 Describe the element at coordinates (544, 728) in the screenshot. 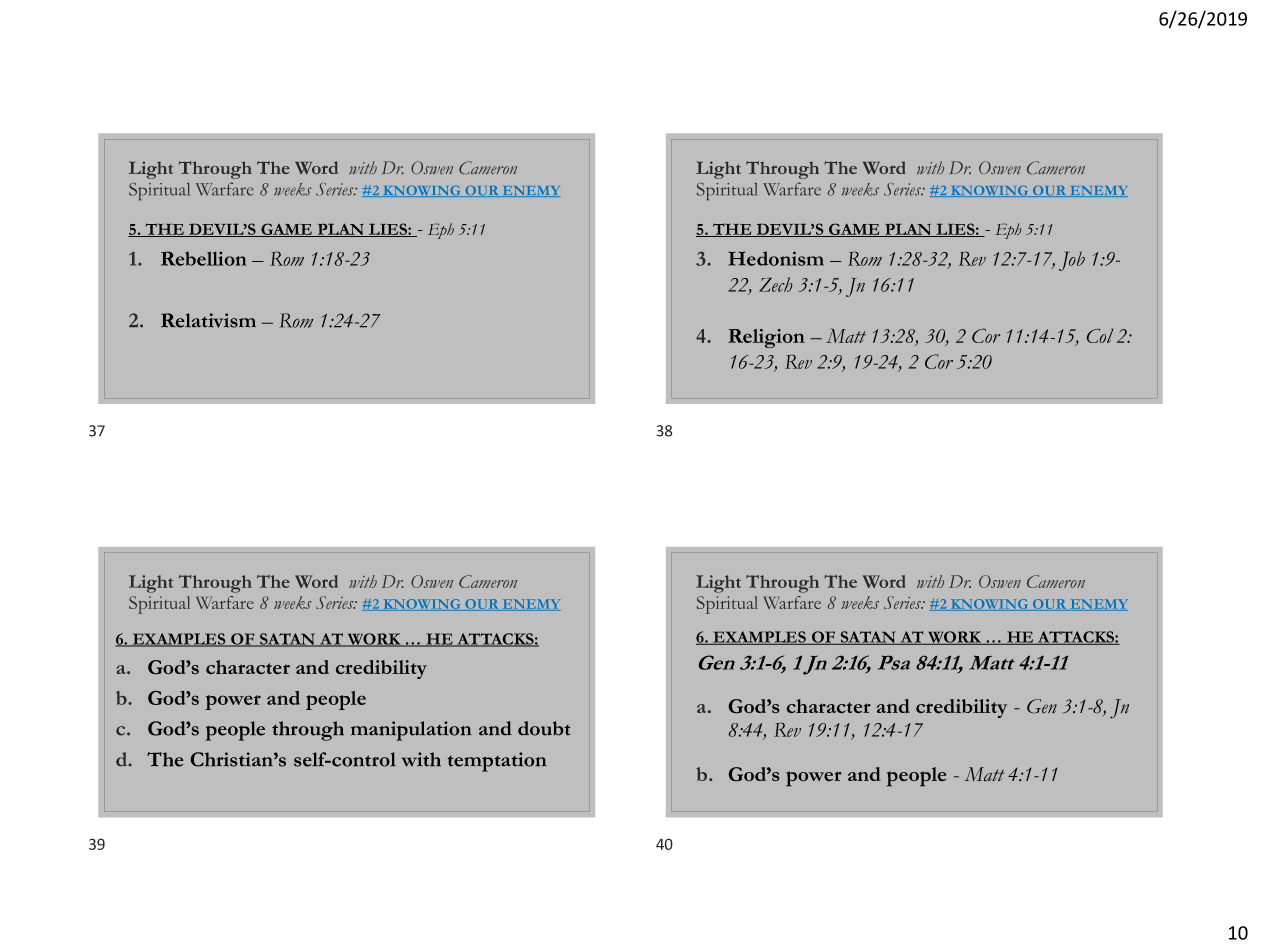

I see `doubt` at that location.
